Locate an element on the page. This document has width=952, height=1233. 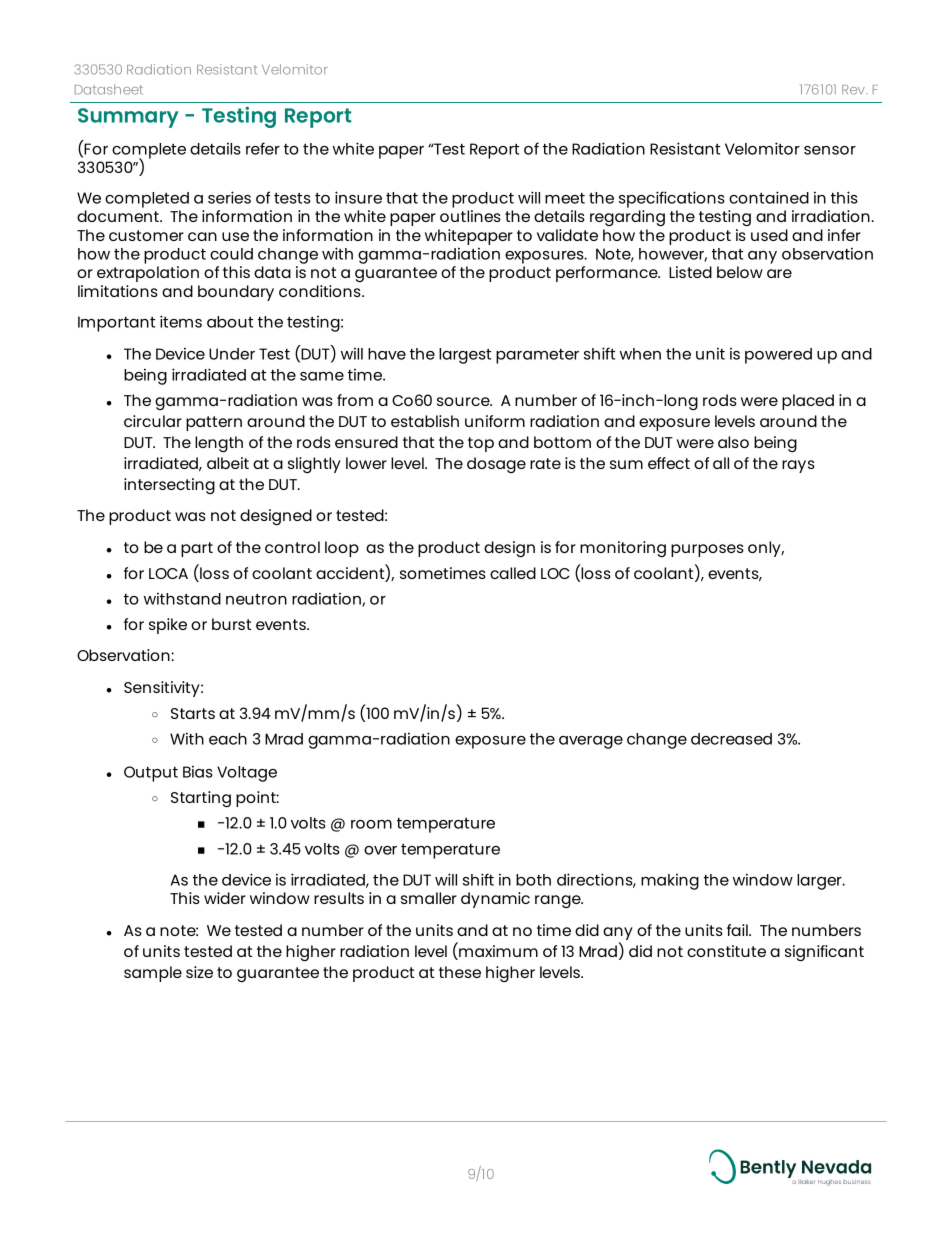
decreased is located at coordinates (731, 739).
